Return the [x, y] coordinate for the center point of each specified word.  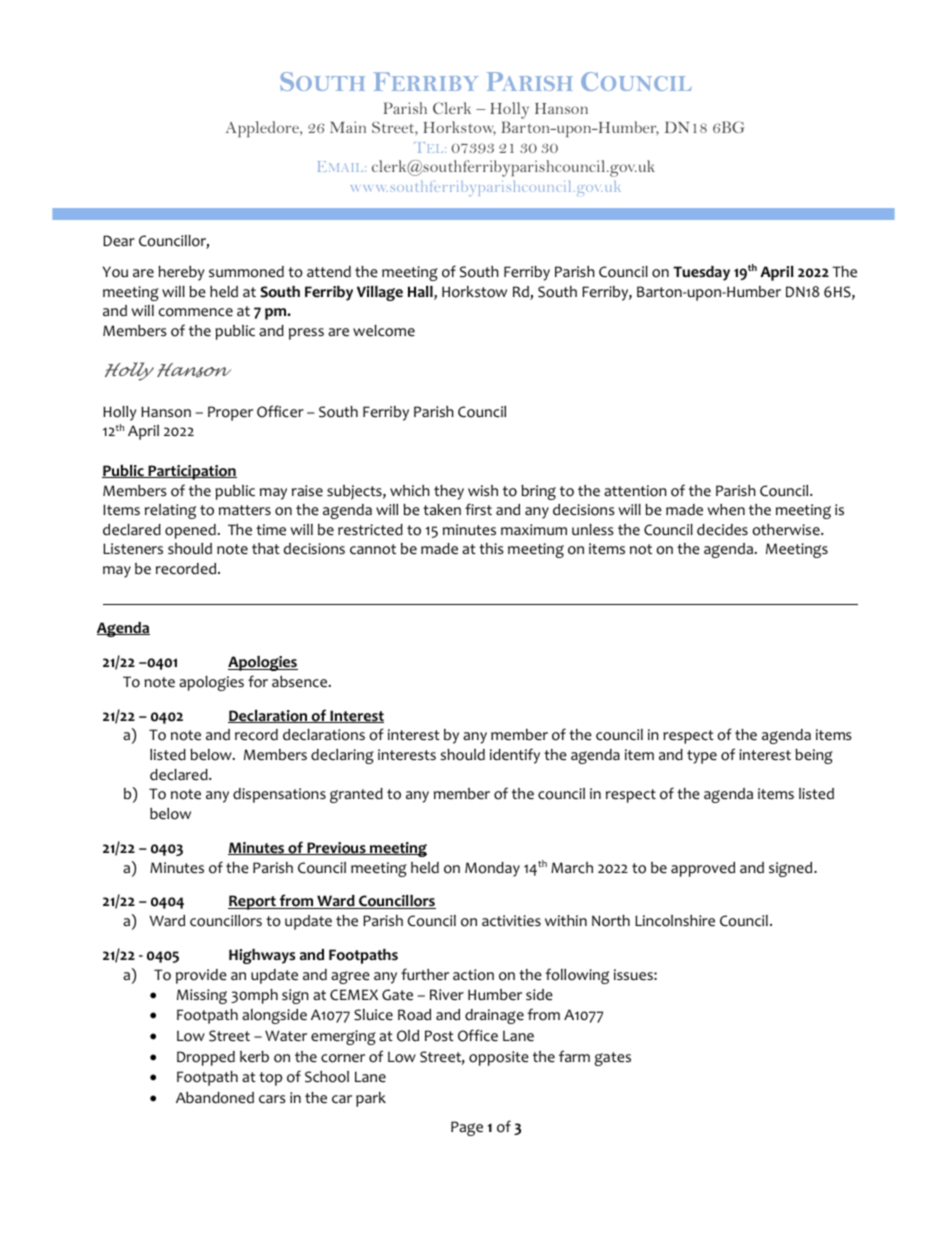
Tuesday [701, 273]
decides [722, 530]
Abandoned [215, 1098]
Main [348, 127]
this [491, 548]
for [258, 681]
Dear [119, 241]
